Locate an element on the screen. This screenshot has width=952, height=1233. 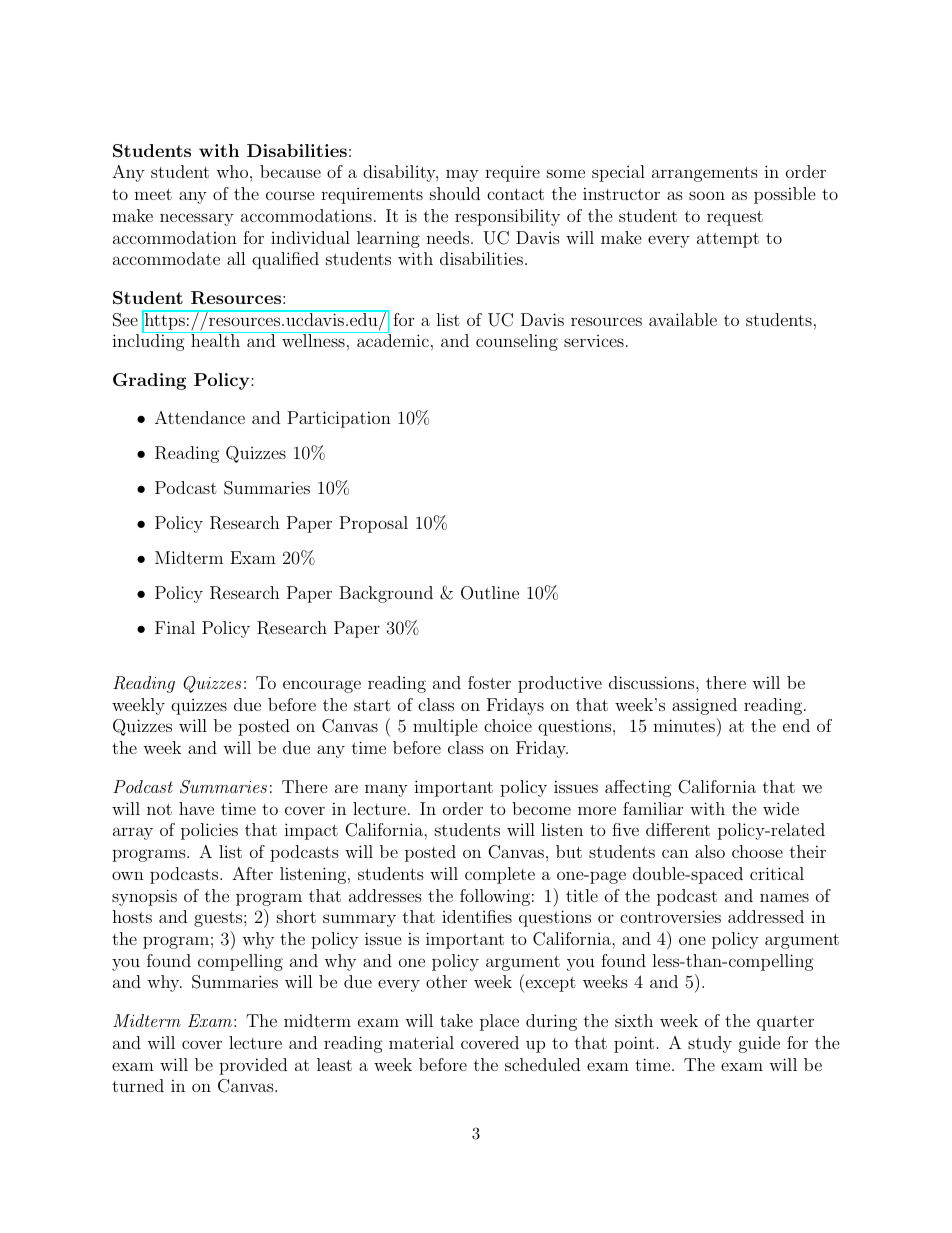
study is located at coordinates (710, 1044).
